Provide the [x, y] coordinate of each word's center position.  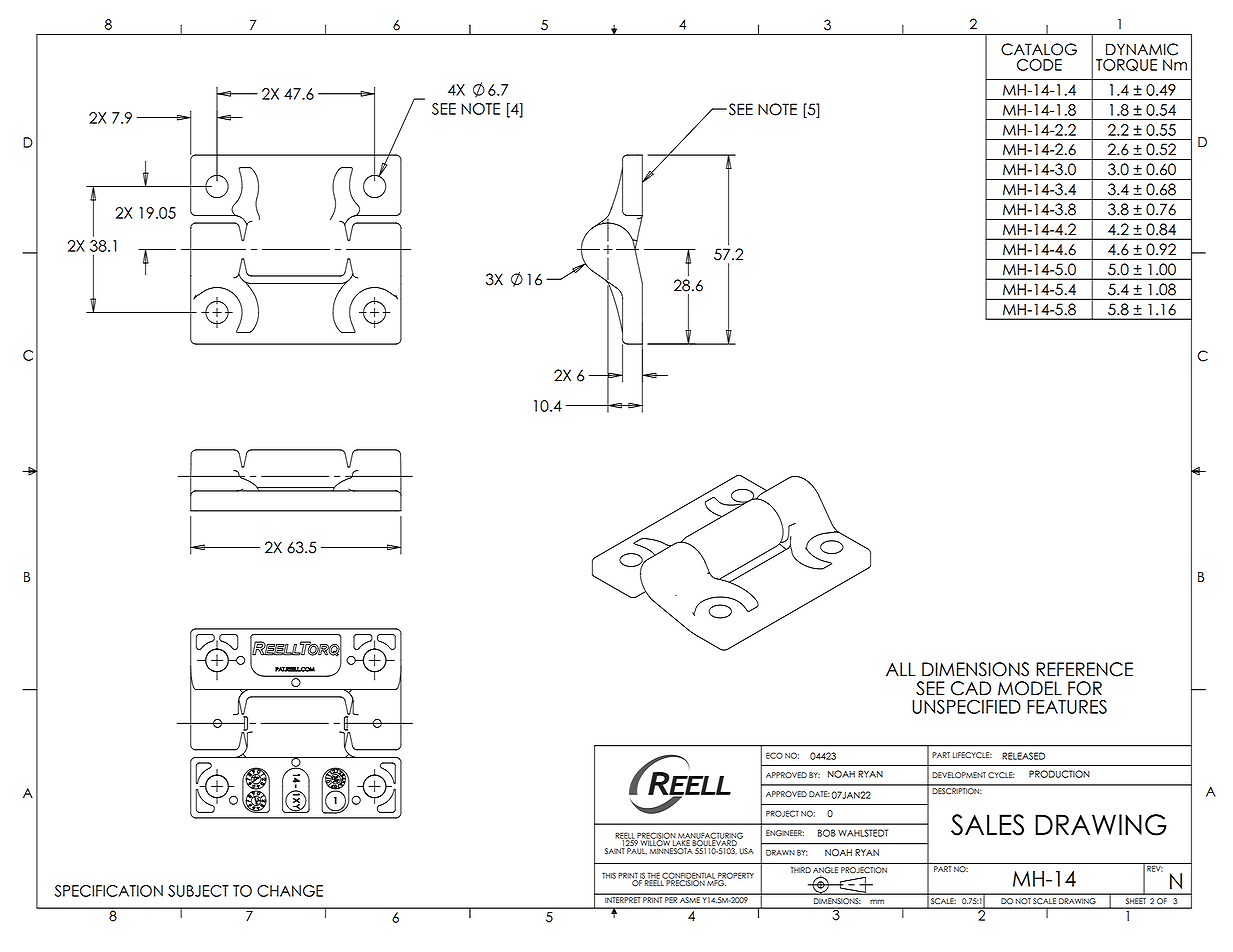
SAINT [615, 851]
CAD [971, 688]
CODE [1039, 65]
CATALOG [1039, 49]
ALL [901, 669]
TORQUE [1126, 65]
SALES [987, 825]
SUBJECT [198, 891]
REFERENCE [1084, 669]
